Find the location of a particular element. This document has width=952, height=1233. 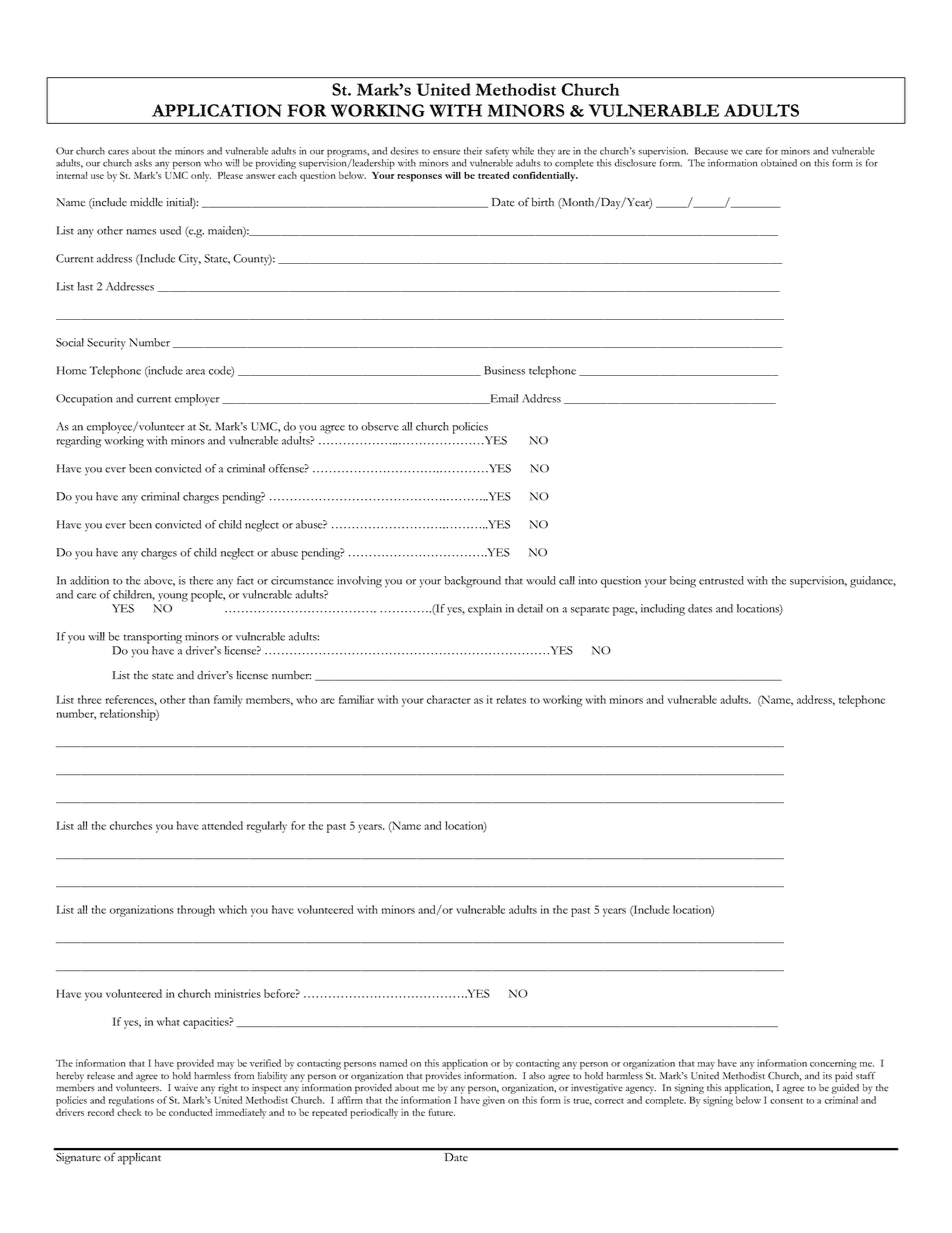

future is located at coordinates (442, 1112).
